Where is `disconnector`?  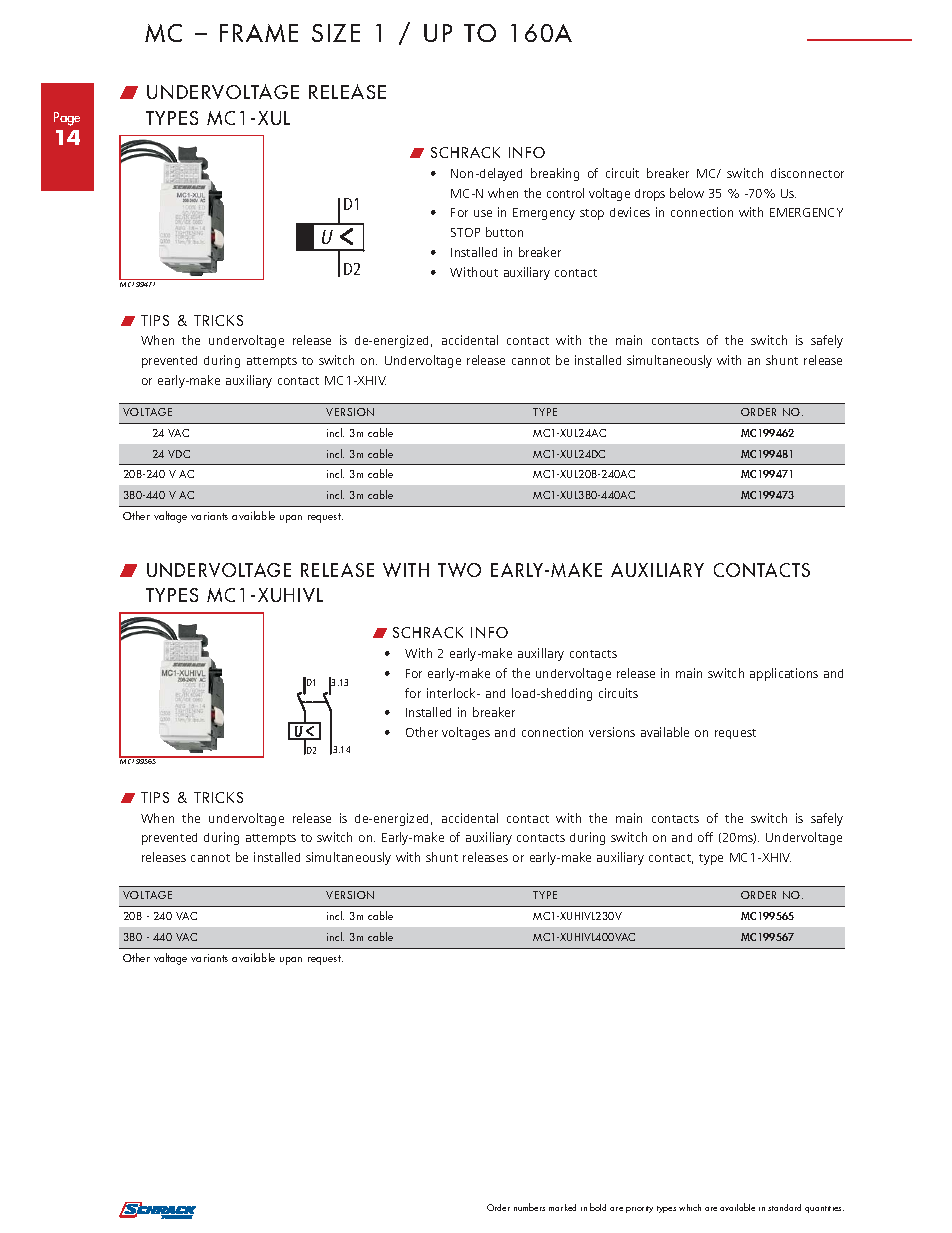 disconnector is located at coordinates (807, 173).
